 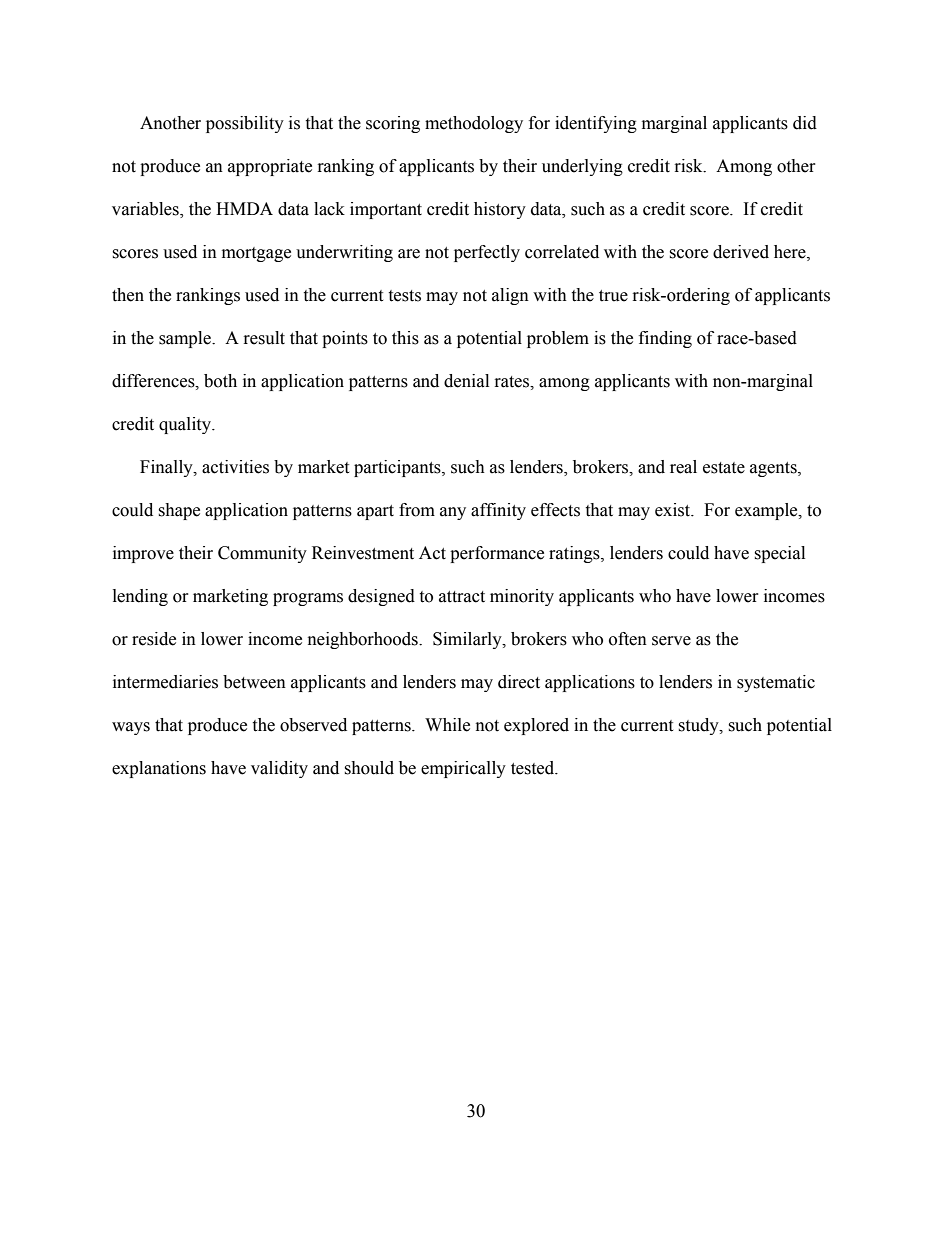 What do you see at coordinates (741, 252) in the screenshot?
I see `derived` at bounding box center [741, 252].
